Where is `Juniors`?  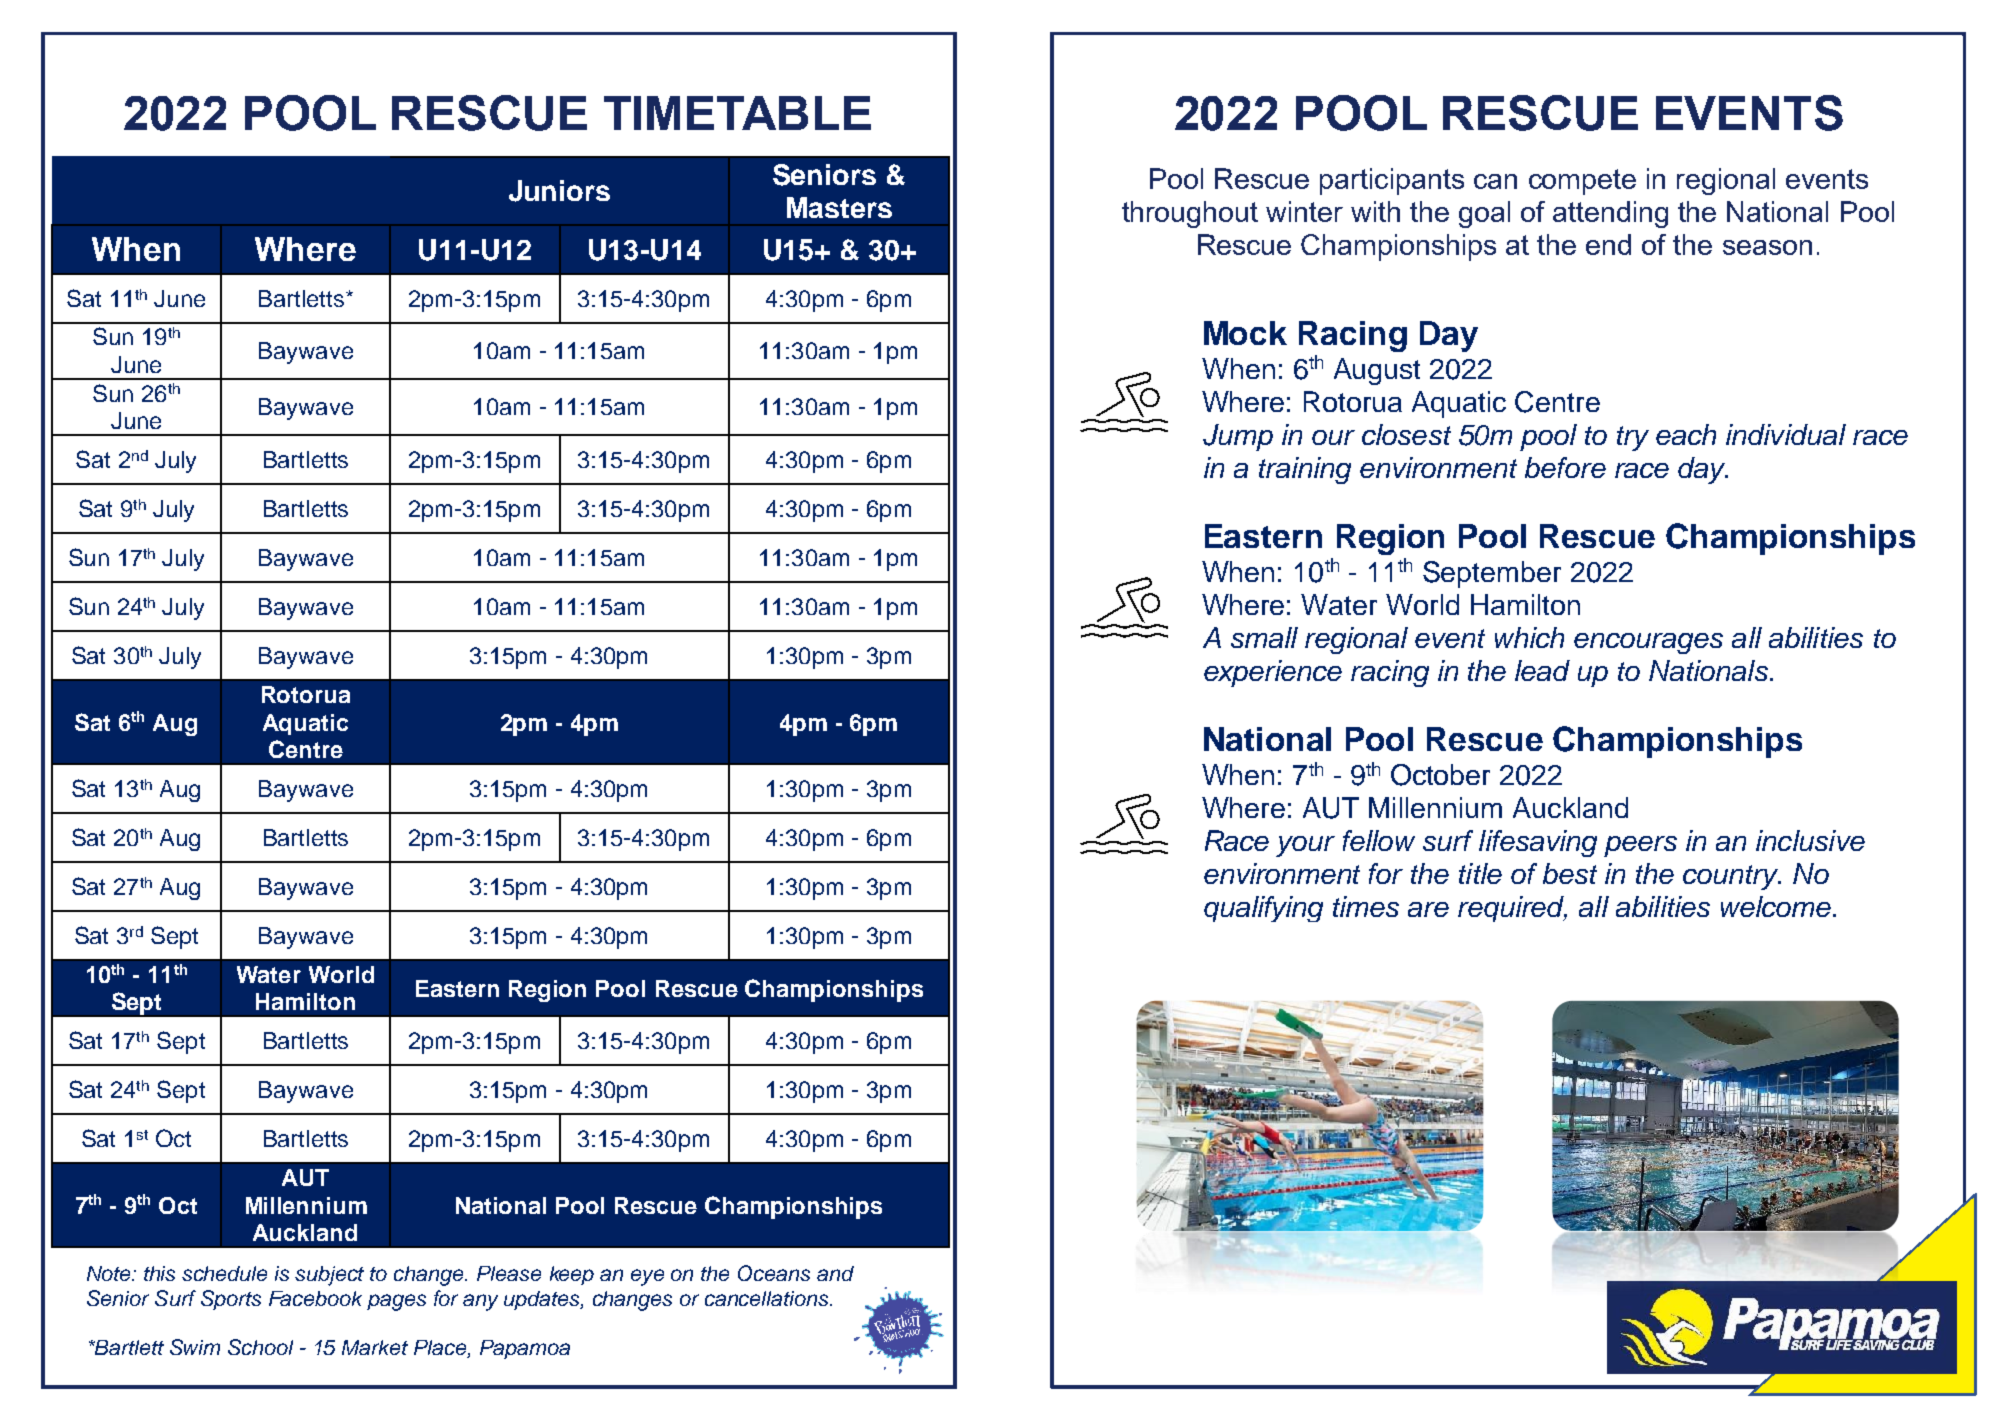 Juniors is located at coordinates (559, 191).
